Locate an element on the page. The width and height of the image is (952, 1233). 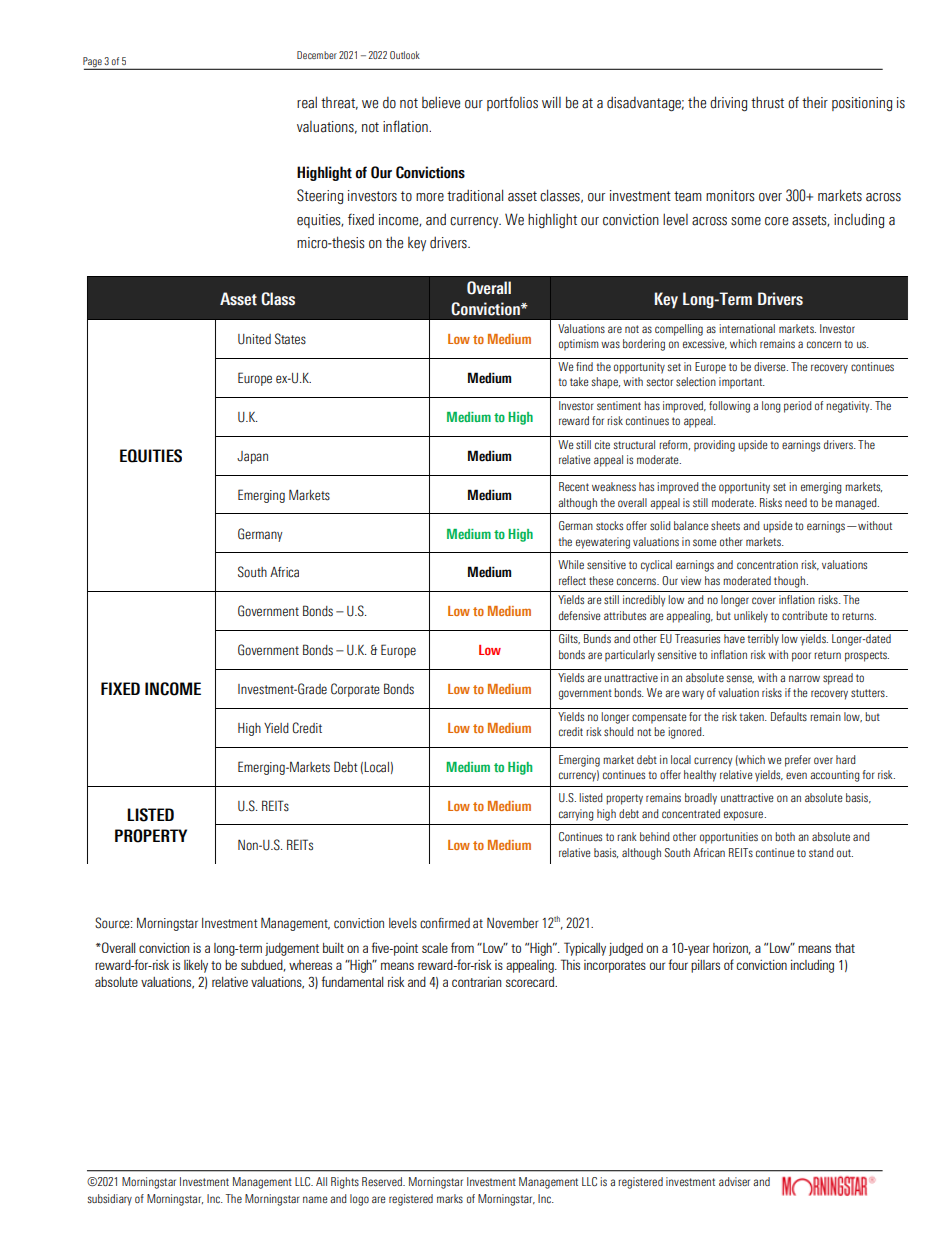
terribly is located at coordinates (763, 640).
